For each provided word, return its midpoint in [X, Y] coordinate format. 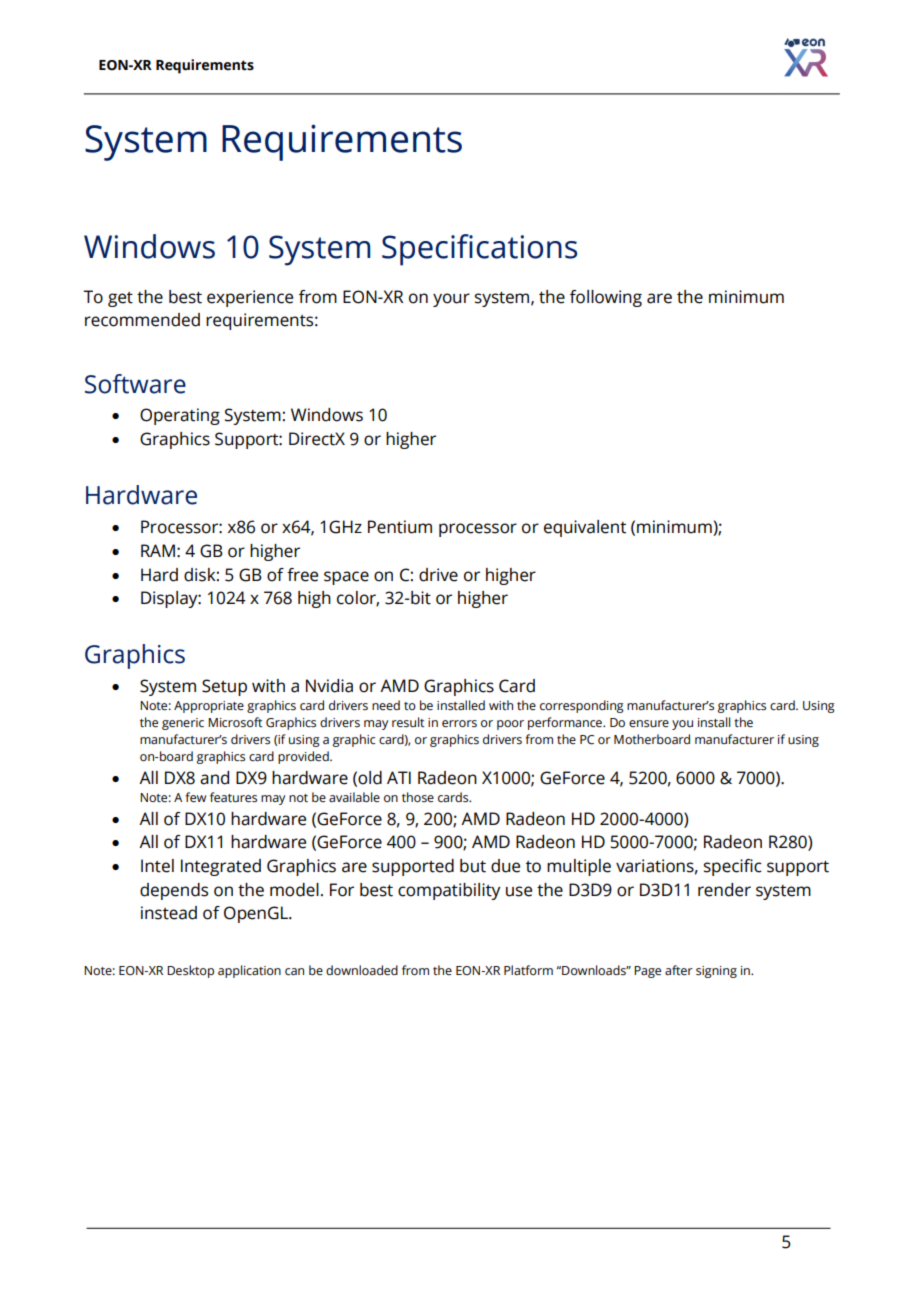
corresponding [582, 706]
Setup [224, 687]
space [346, 578]
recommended [142, 320]
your [451, 300]
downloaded [362, 970]
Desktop [190, 971]
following [606, 298]
